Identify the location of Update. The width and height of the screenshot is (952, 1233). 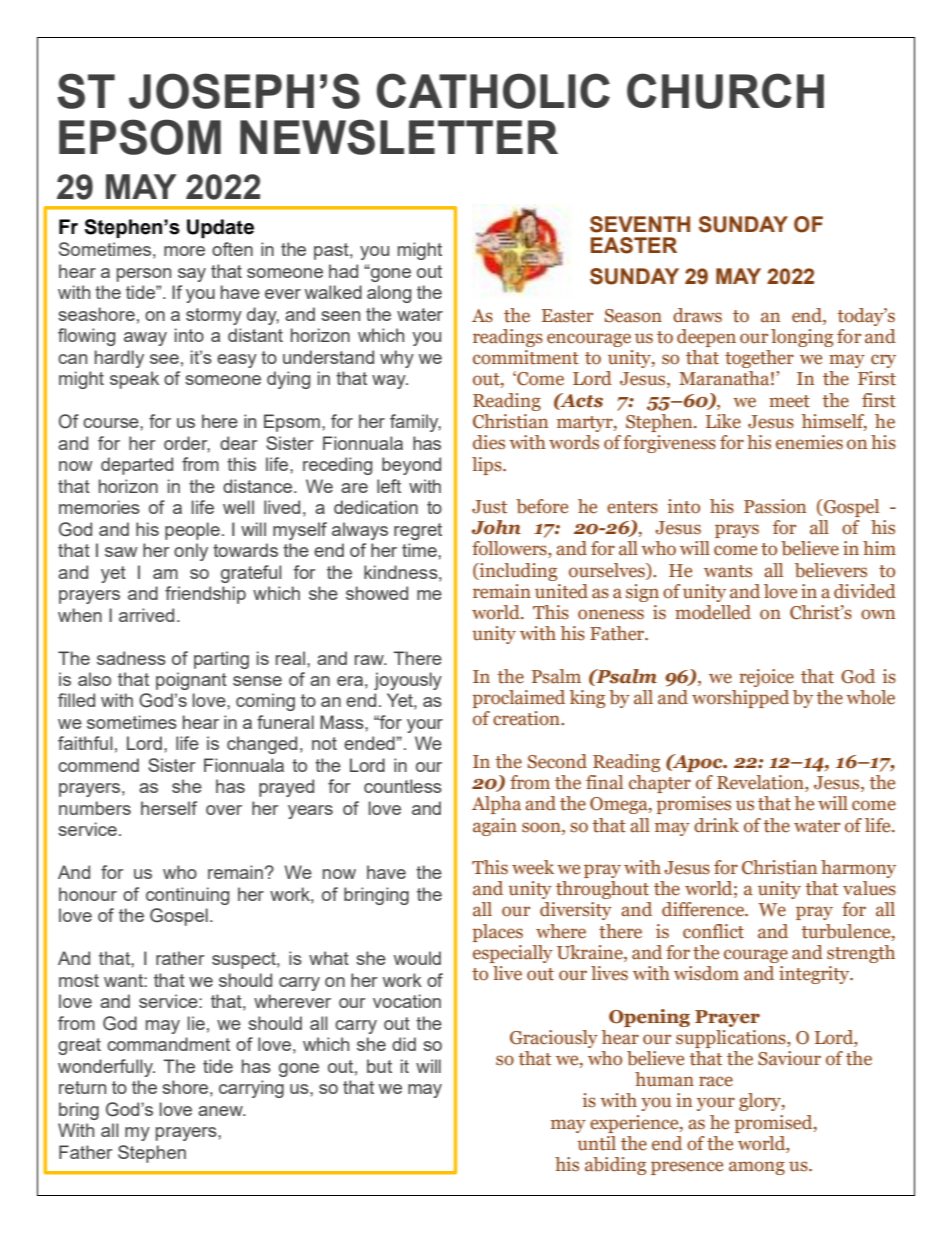
(220, 229).
